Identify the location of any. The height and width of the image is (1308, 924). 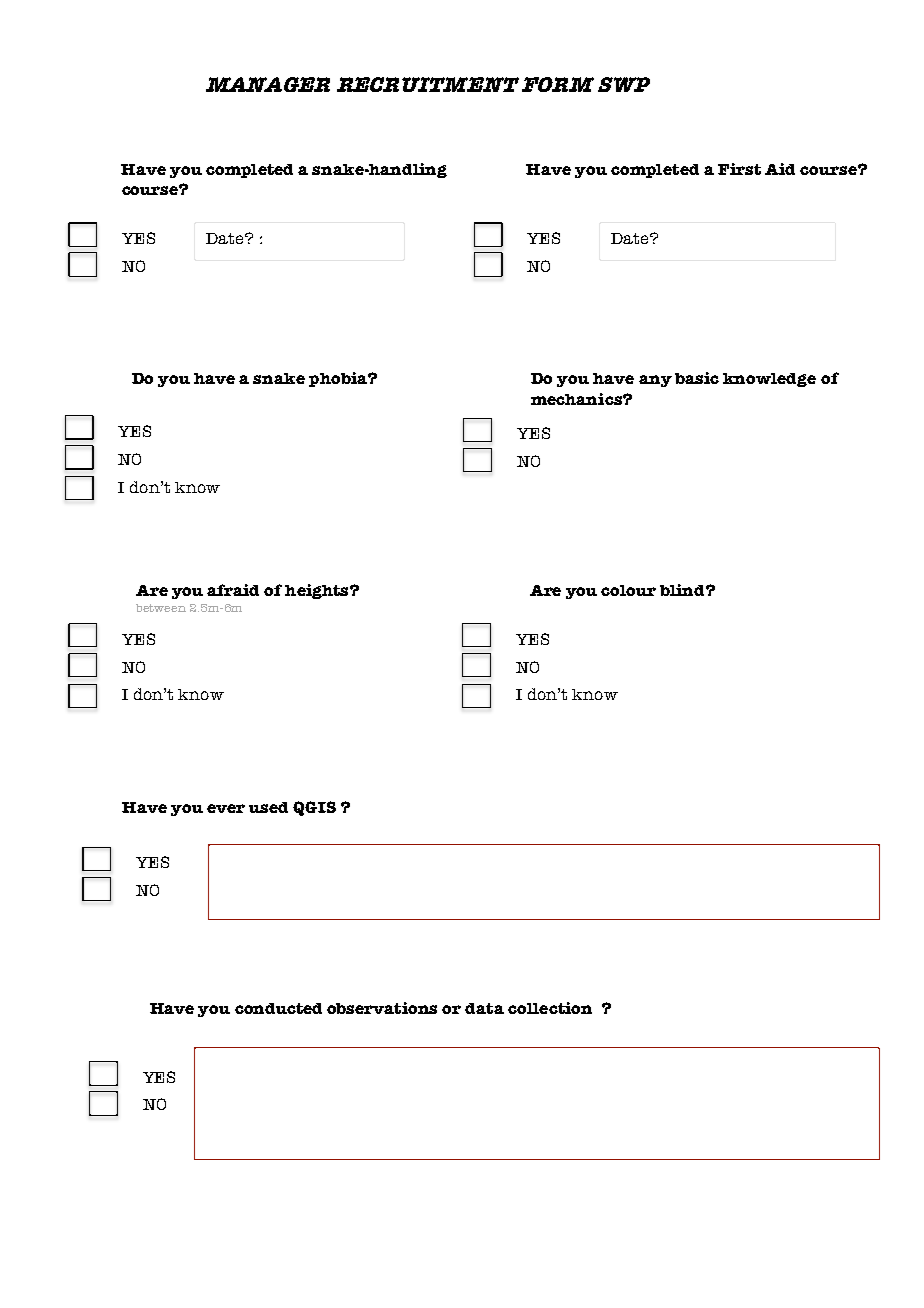
(655, 381).
